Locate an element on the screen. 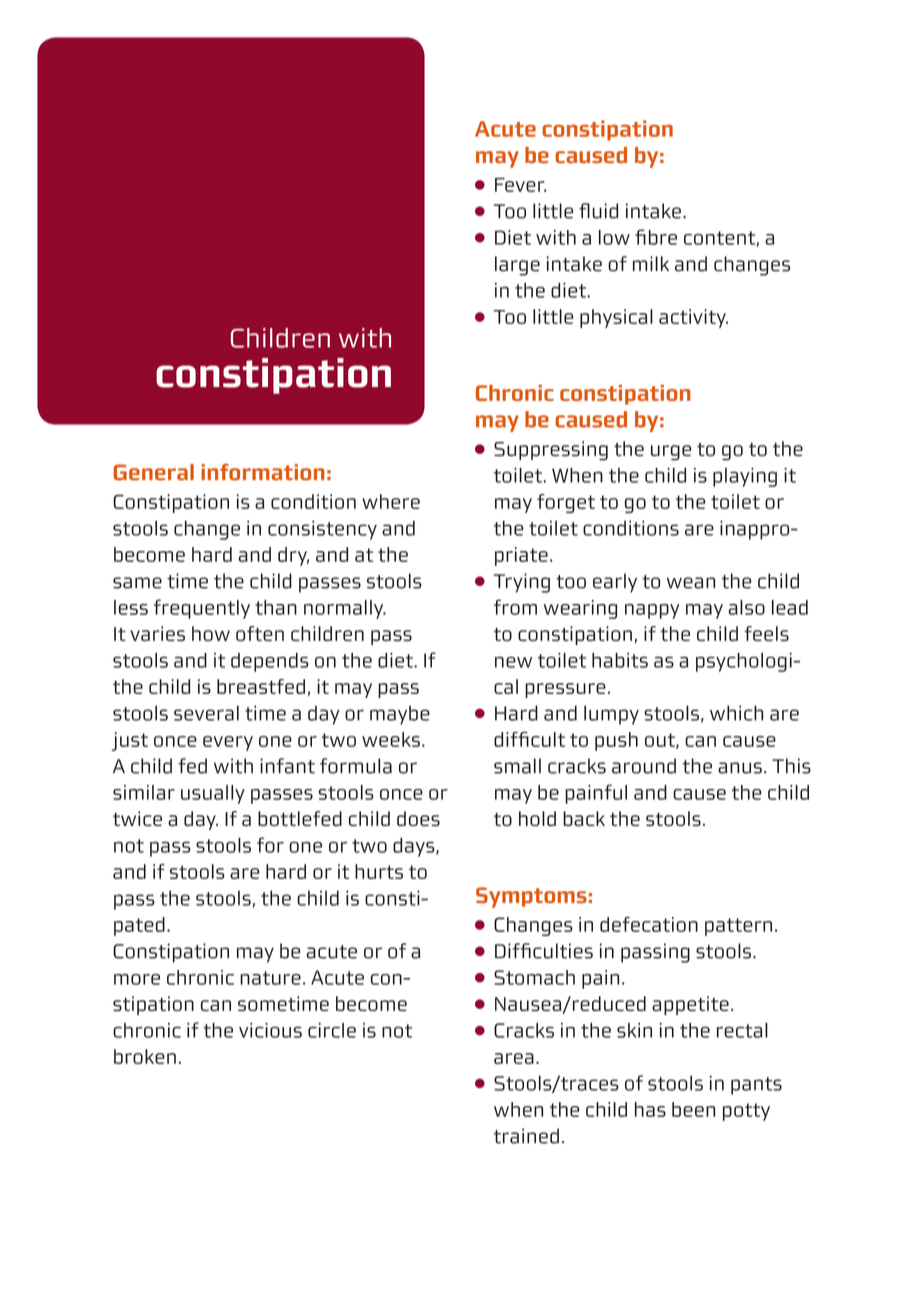 The height and width of the screenshot is (1311, 924). trained is located at coordinates (526, 1136).
